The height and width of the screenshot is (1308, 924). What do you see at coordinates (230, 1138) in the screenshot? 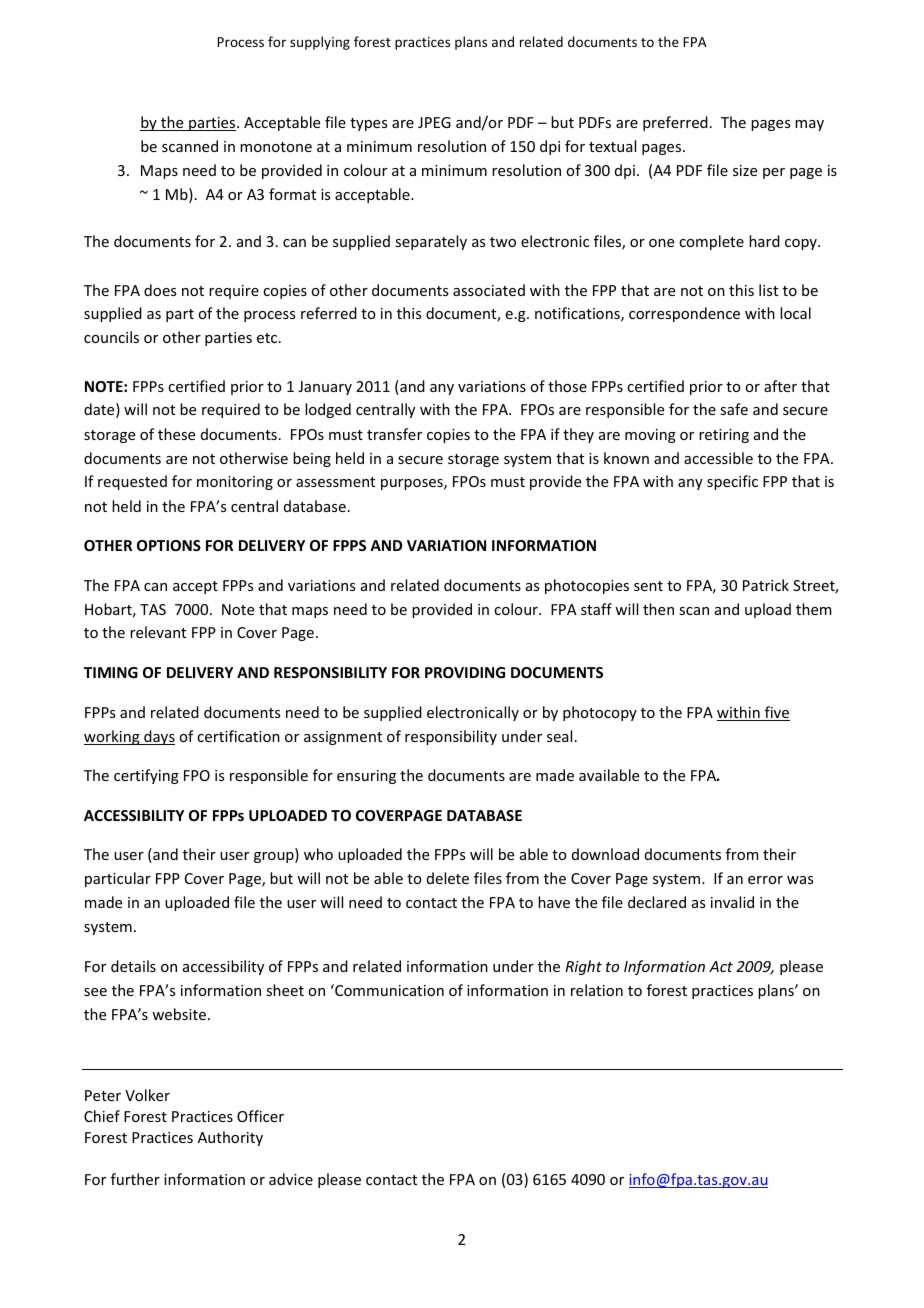
I see `Authority` at bounding box center [230, 1138].
